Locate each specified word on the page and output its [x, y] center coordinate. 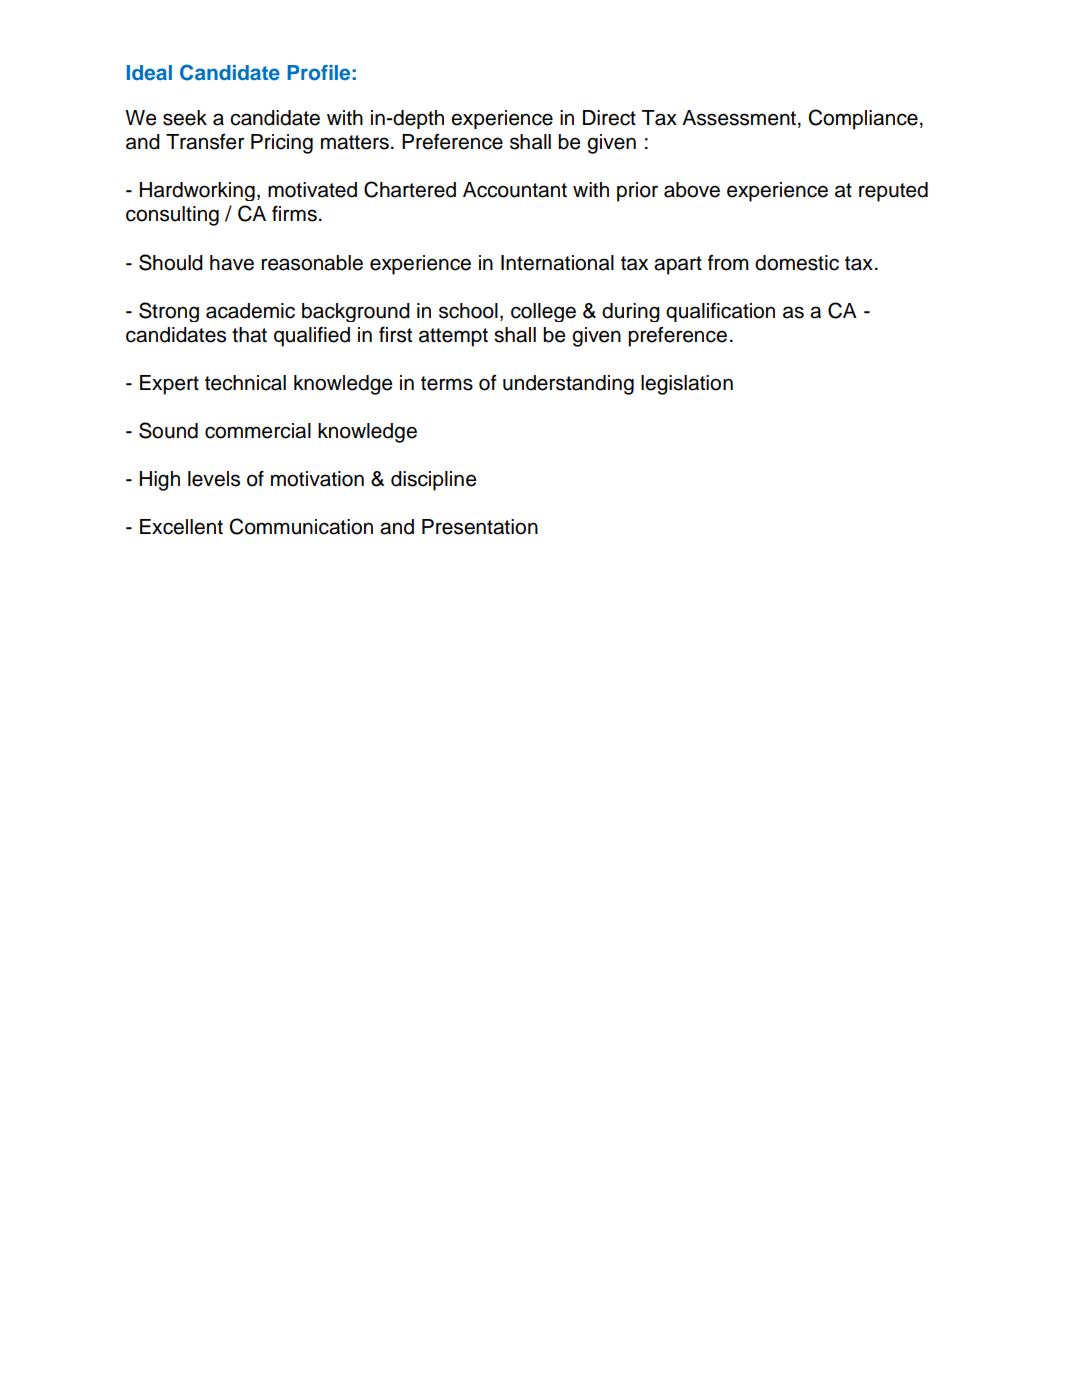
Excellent [181, 527]
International [557, 263]
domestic [797, 263]
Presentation [480, 527]
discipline [434, 481]
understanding [568, 385]
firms [294, 213]
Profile [319, 72]
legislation [687, 385]
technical [245, 383]
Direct [609, 118]
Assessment [739, 118]
